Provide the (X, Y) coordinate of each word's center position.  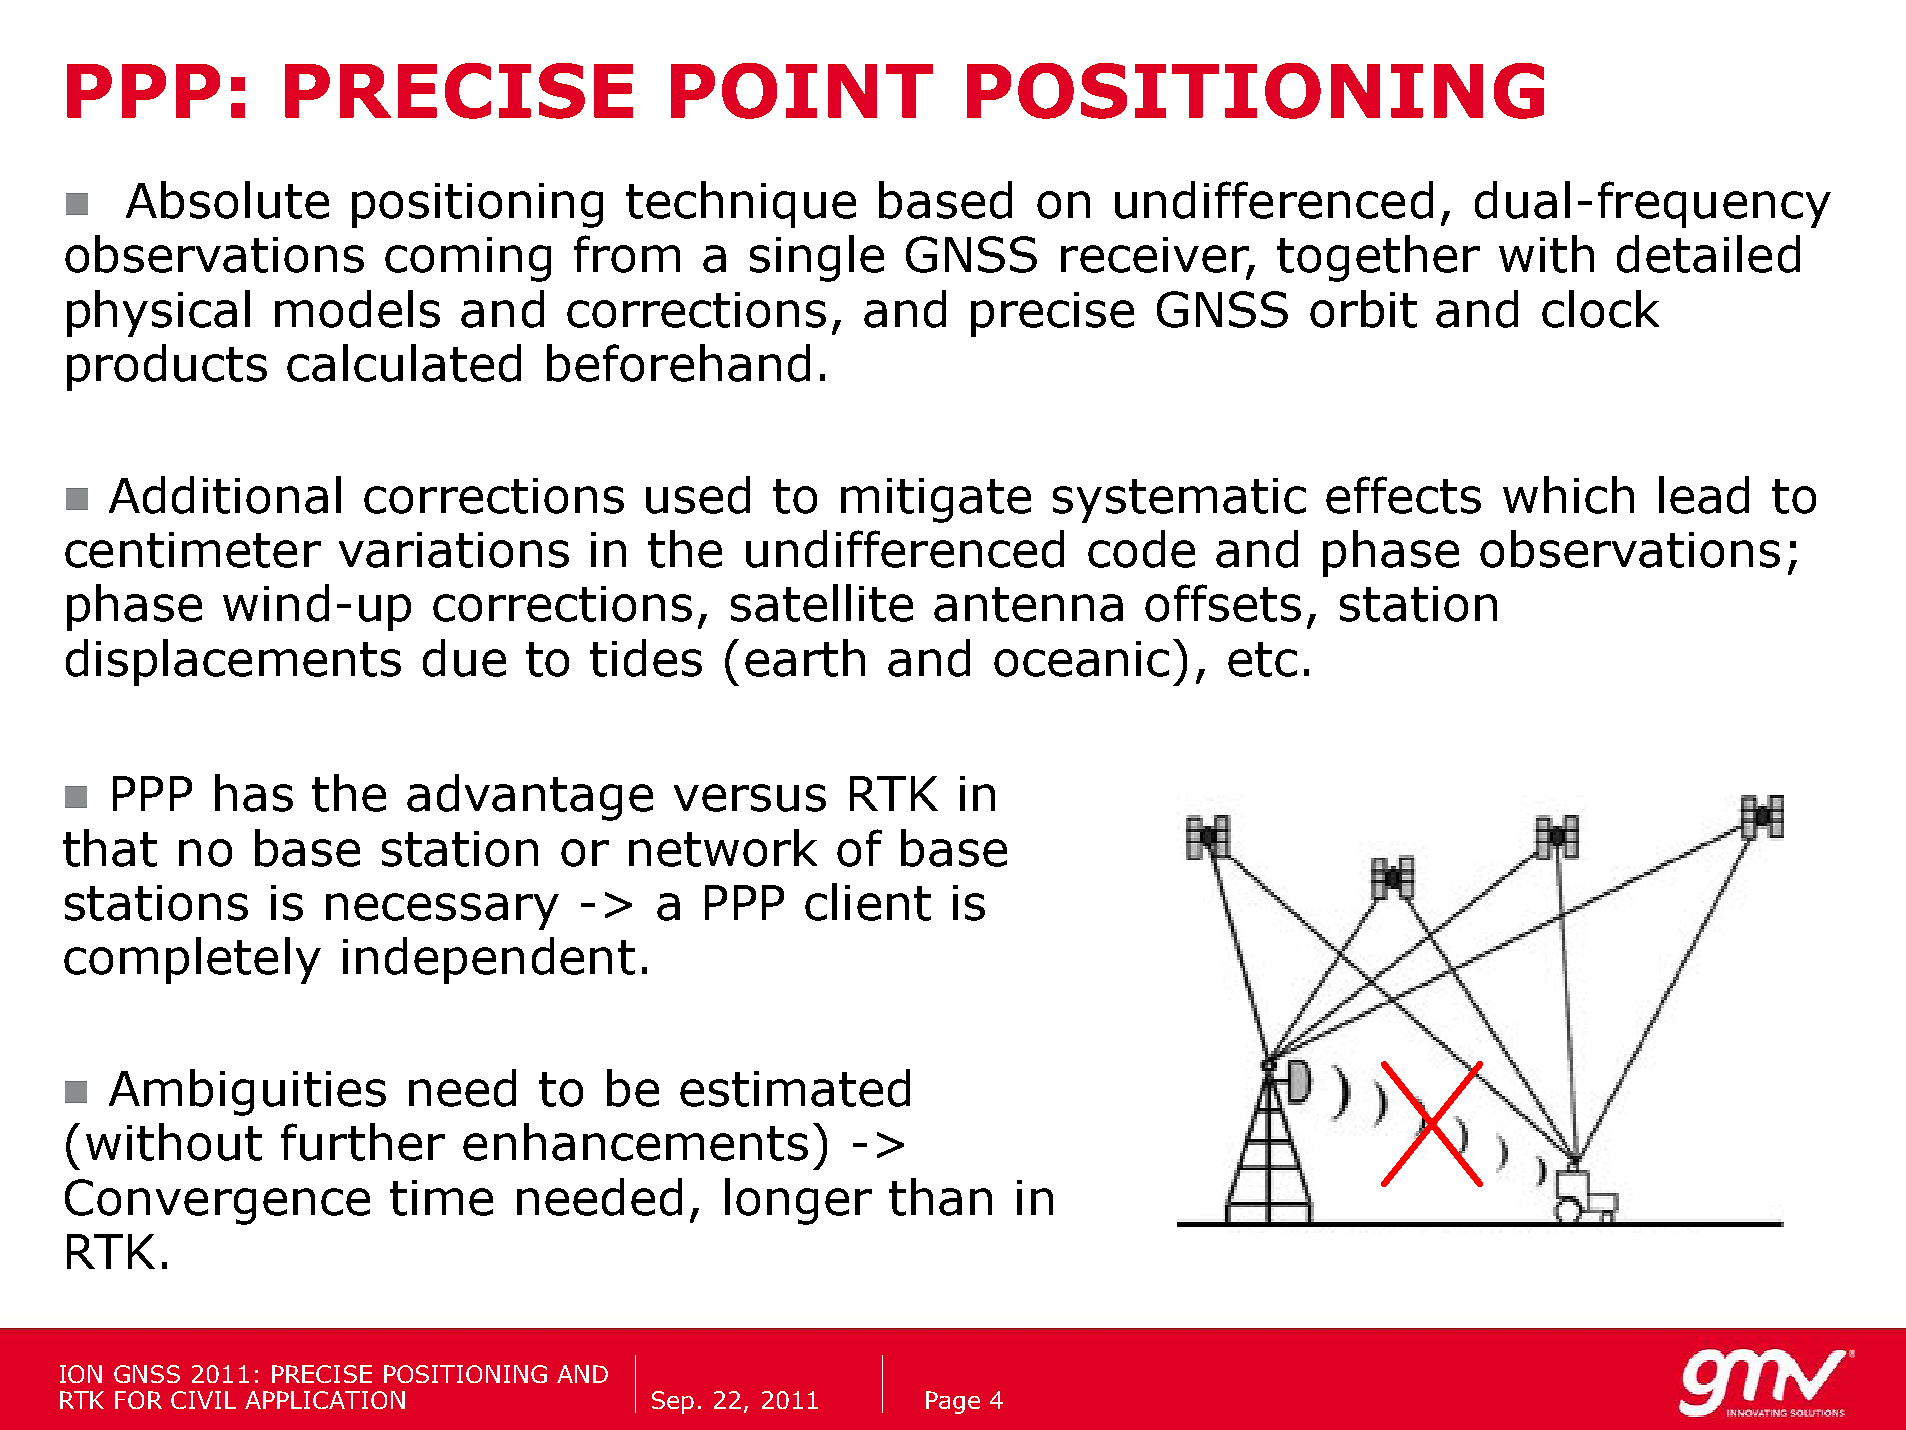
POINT (802, 91)
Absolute (227, 200)
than (940, 1197)
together (1378, 258)
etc (1262, 659)
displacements (233, 662)
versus (750, 798)
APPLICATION (325, 1400)
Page (953, 1402)
